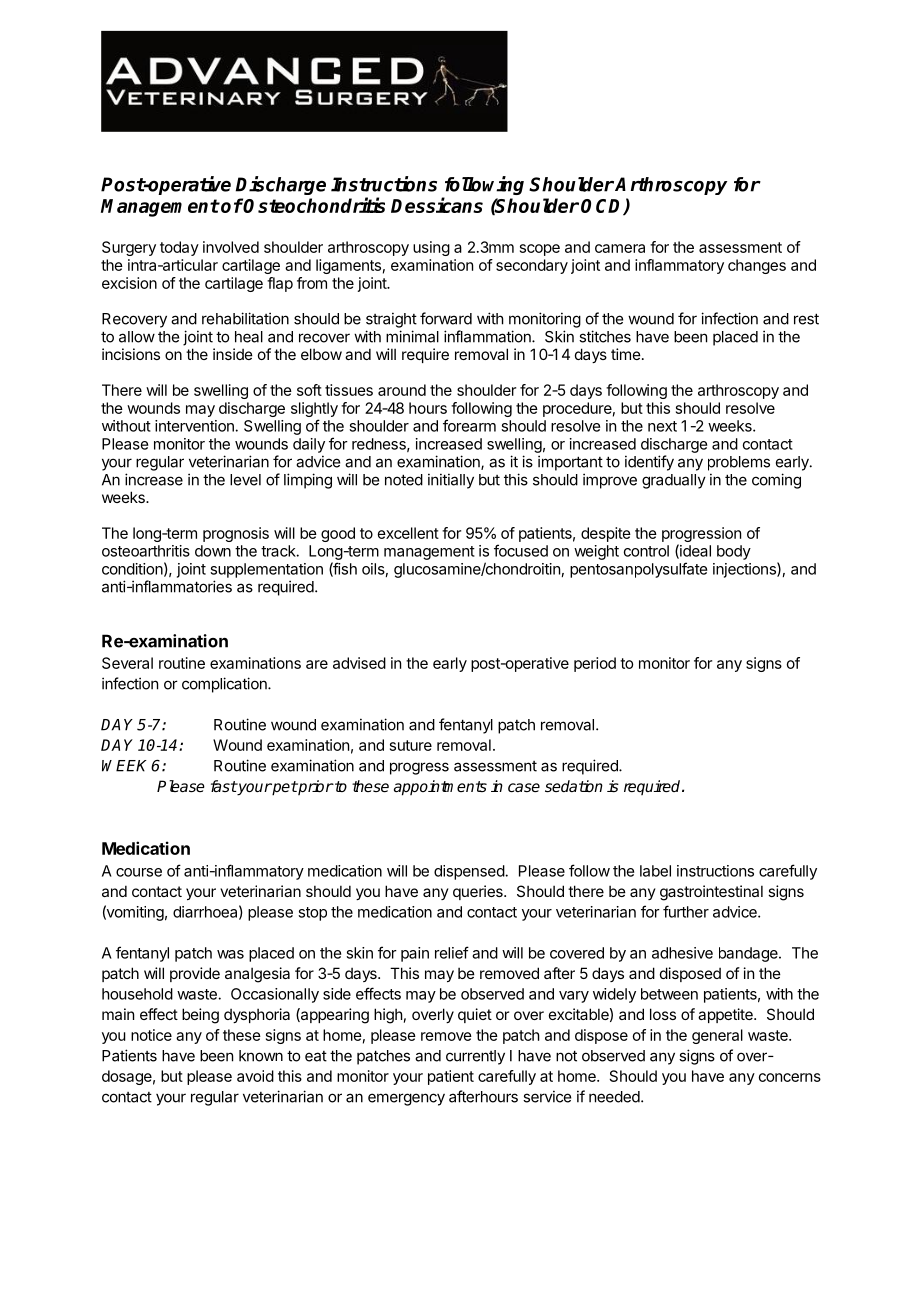 This document has width=924, height=1308. I want to click on period, so click(595, 664).
